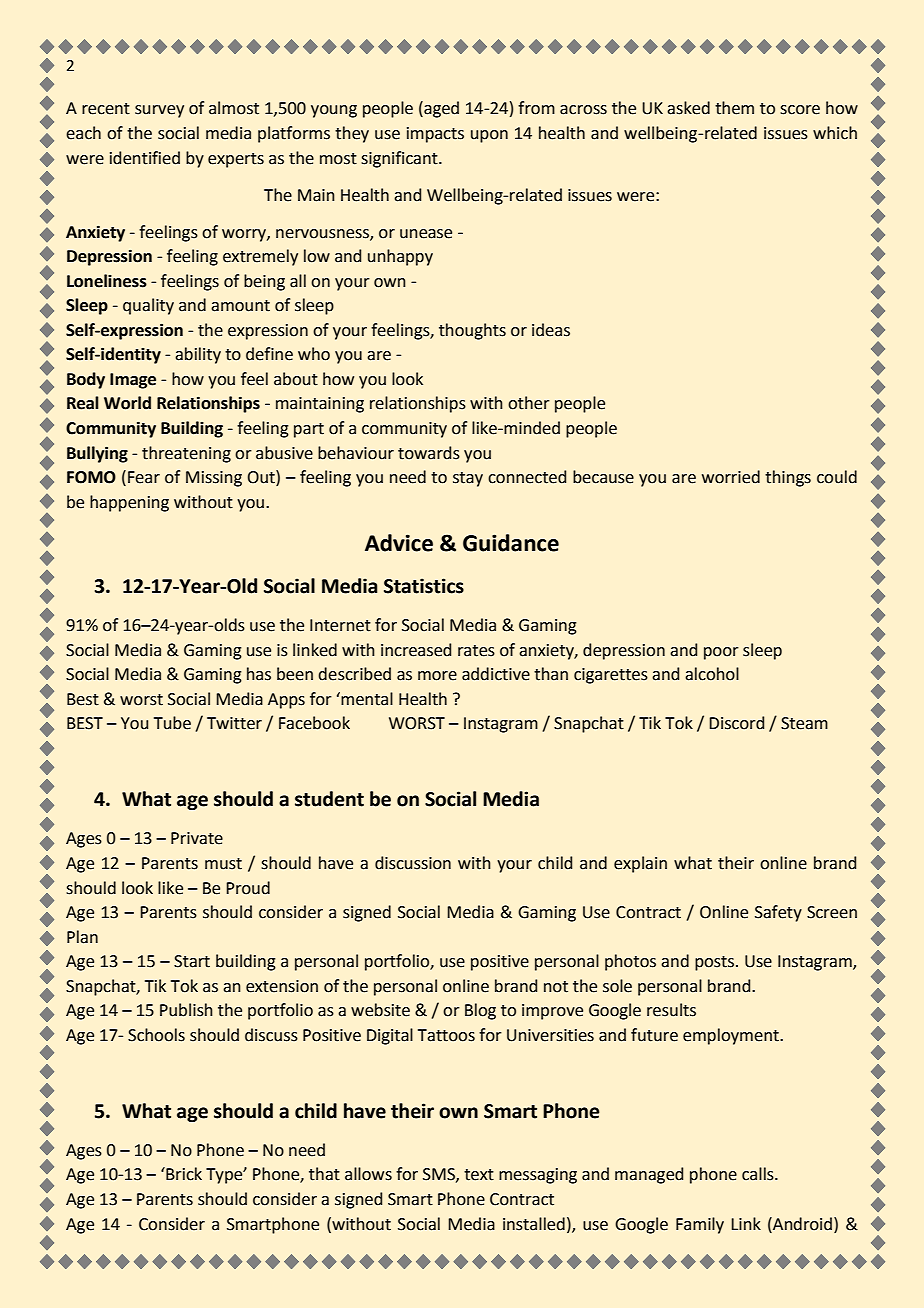 The height and width of the screenshot is (1308, 924). Describe the element at coordinates (529, 403) in the screenshot. I see `other` at that location.
